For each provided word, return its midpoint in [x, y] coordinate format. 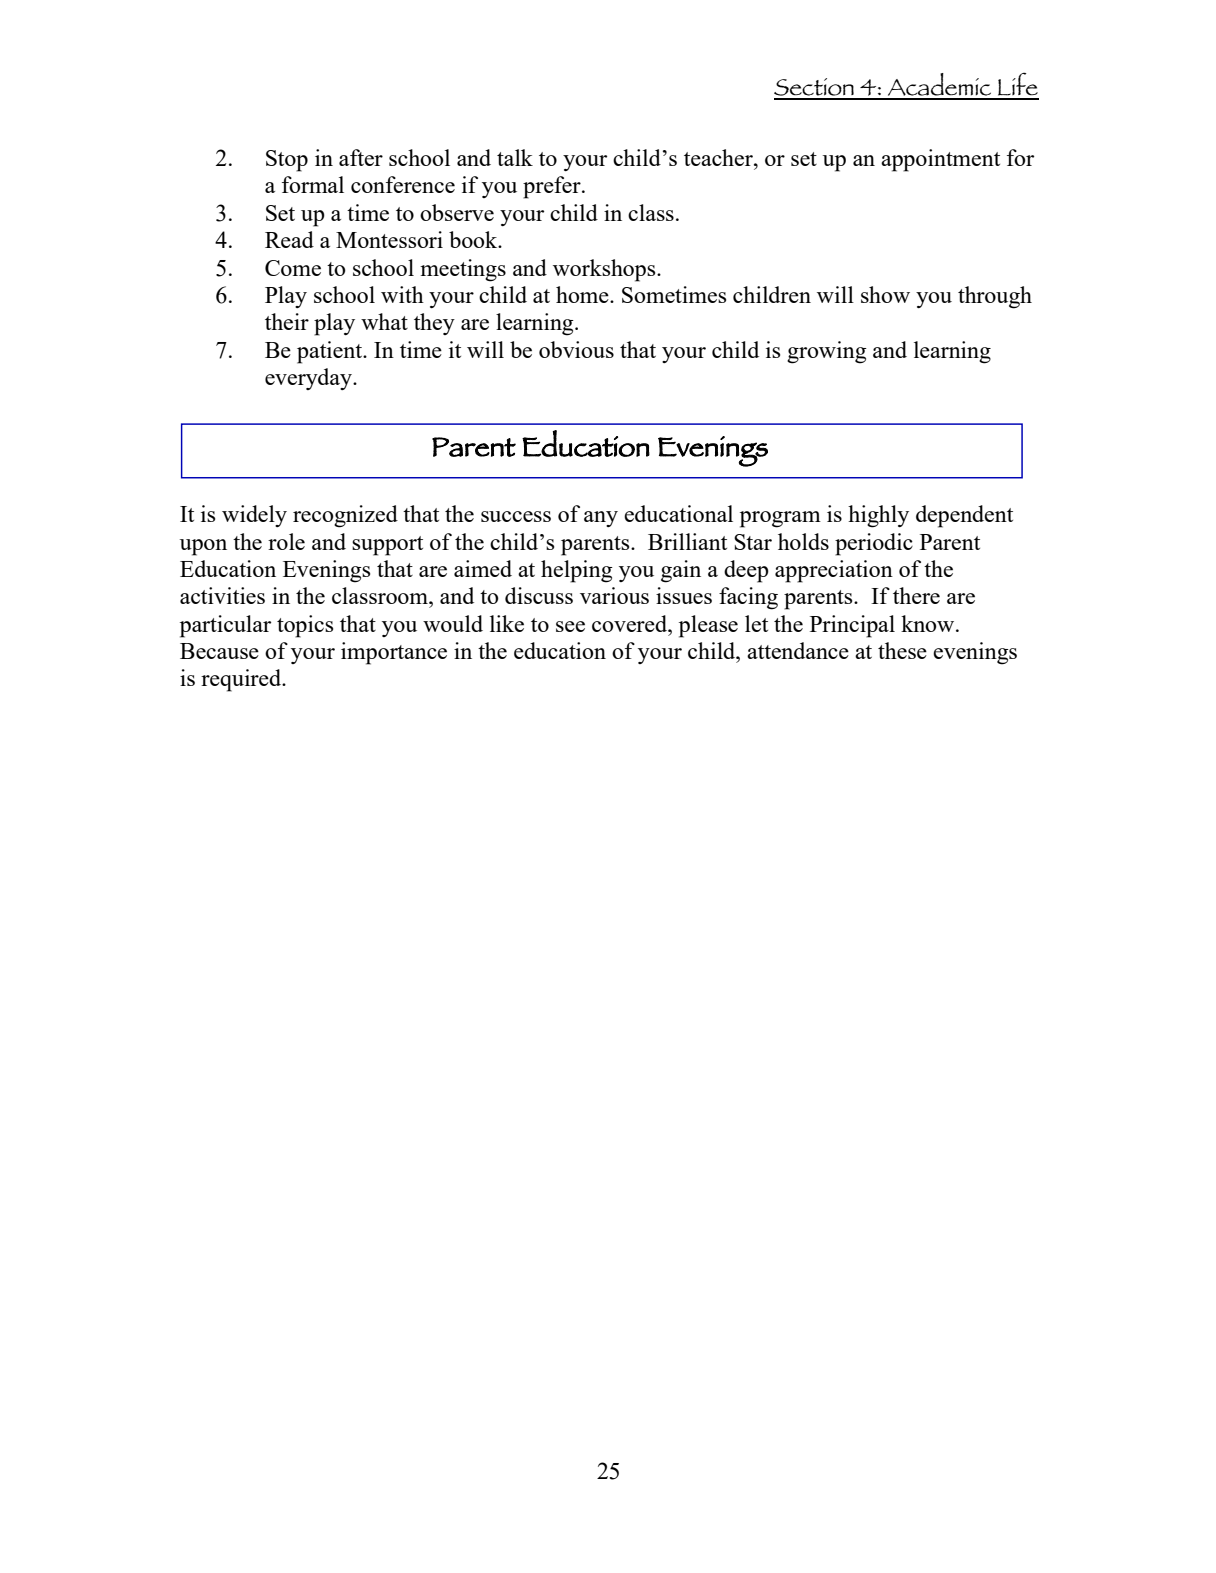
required [242, 680]
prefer [553, 187]
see [570, 626]
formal [313, 184]
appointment [940, 160]
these [902, 650]
